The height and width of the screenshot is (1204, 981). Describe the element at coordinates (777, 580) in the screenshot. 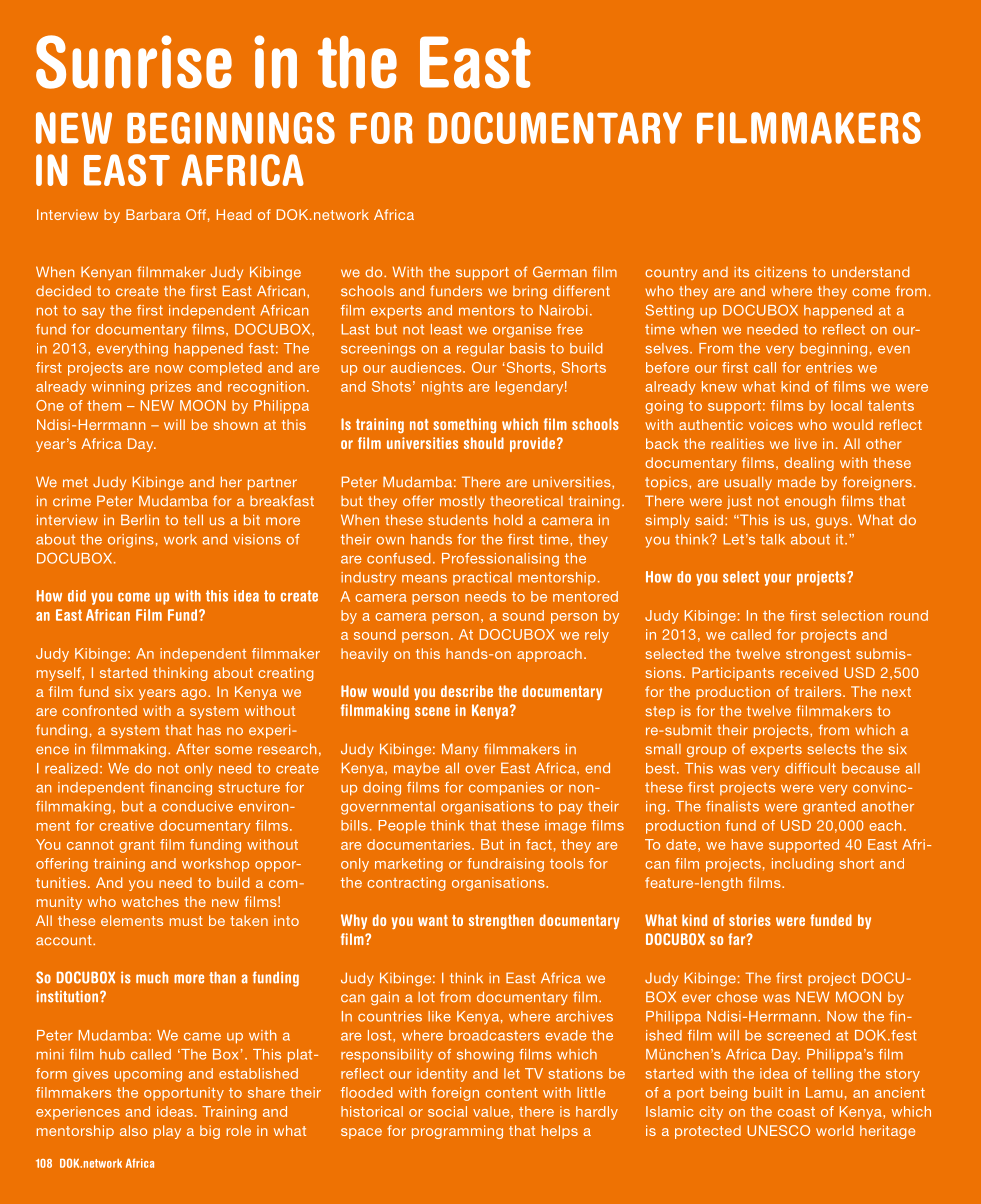

I see `your` at that location.
